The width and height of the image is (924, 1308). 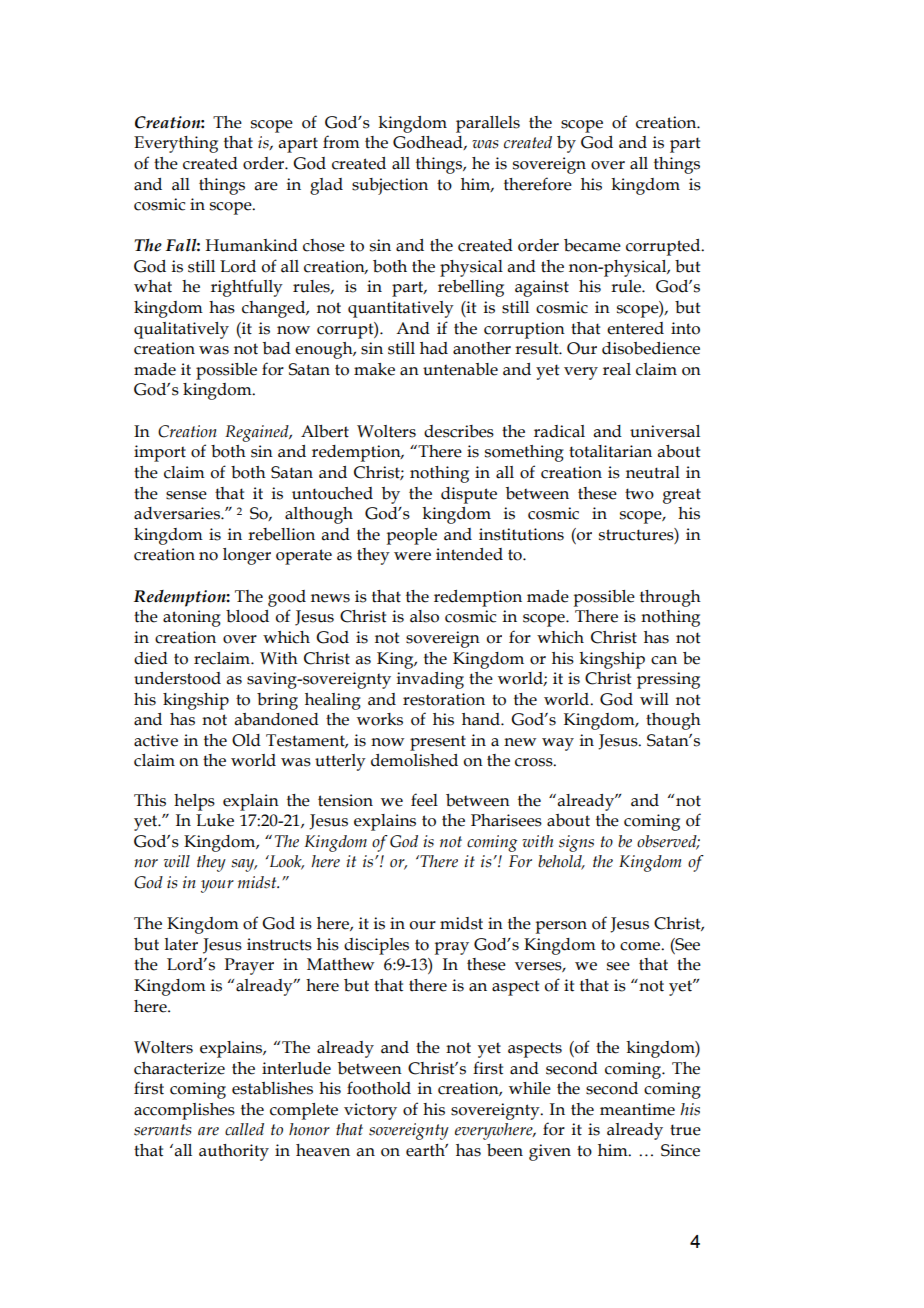 I want to click on signs, so click(x=576, y=843).
